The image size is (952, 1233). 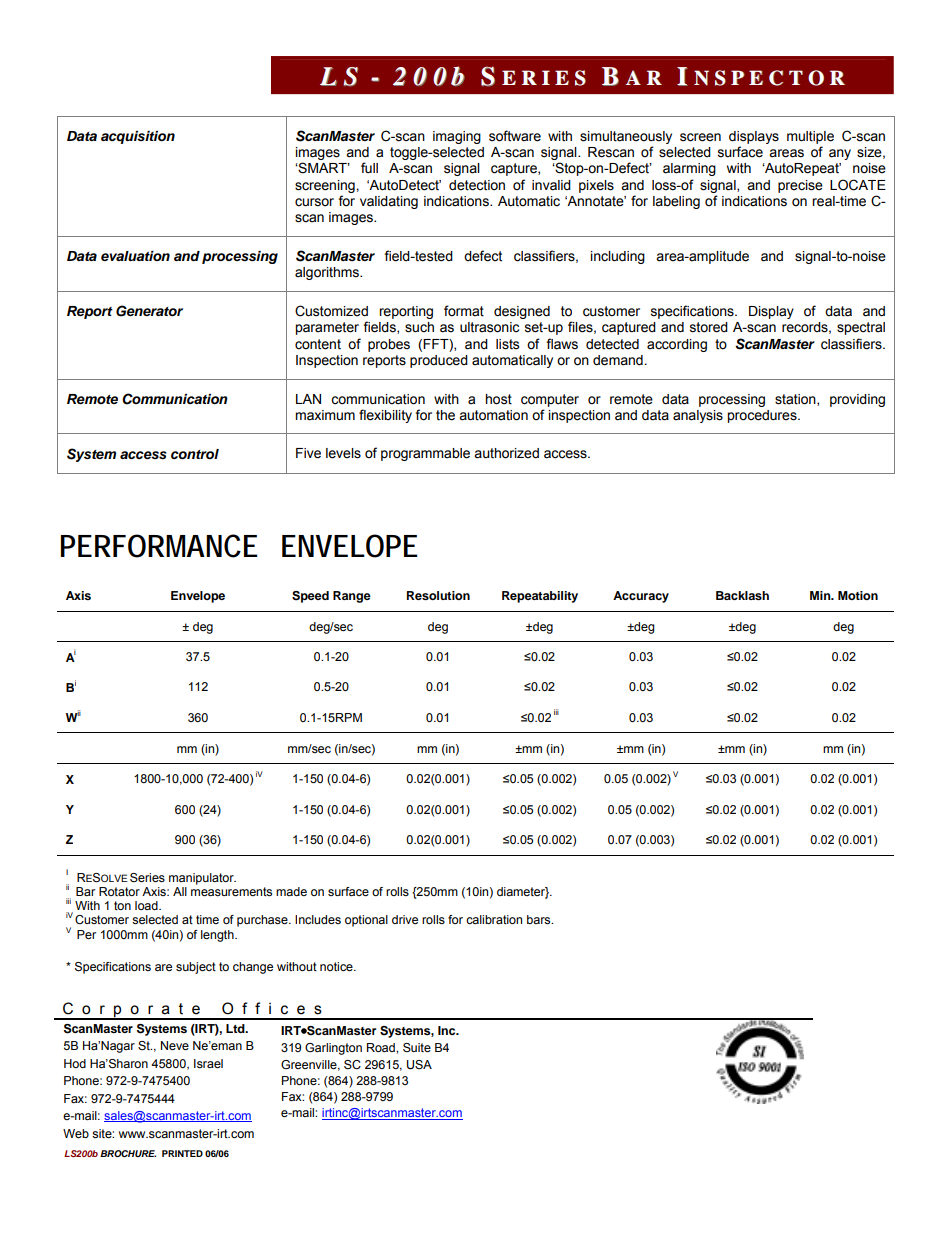 What do you see at coordinates (195, 454) in the document?
I see `control` at bounding box center [195, 454].
